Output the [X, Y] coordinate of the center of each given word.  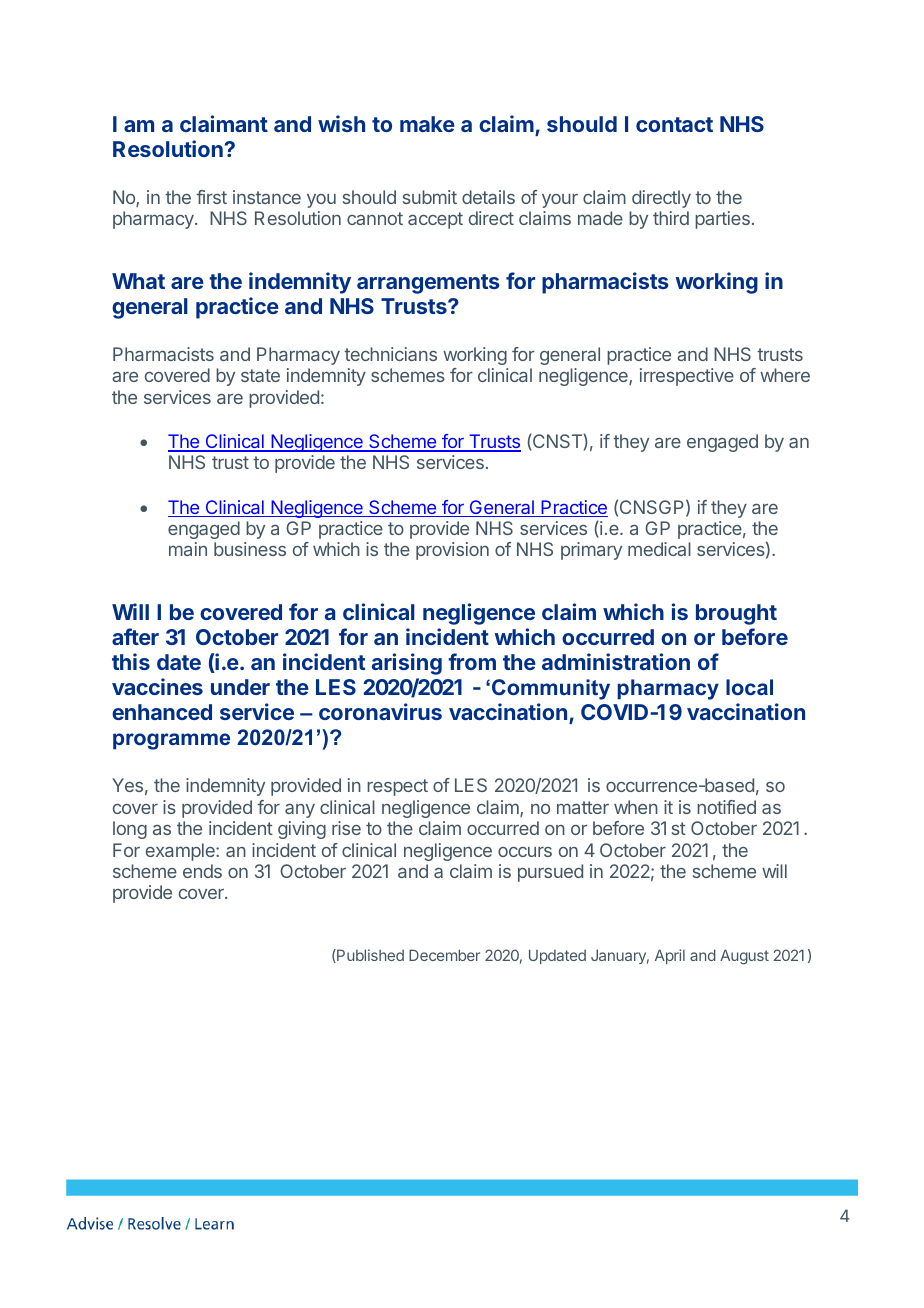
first [211, 197]
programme [171, 741]
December [444, 955]
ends [202, 871]
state [260, 375]
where [785, 375]
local [749, 687]
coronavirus [380, 711]
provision [452, 551]
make [427, 124]
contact [674, 124]
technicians [390, 354]
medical [659, 549]
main [188, 549]
